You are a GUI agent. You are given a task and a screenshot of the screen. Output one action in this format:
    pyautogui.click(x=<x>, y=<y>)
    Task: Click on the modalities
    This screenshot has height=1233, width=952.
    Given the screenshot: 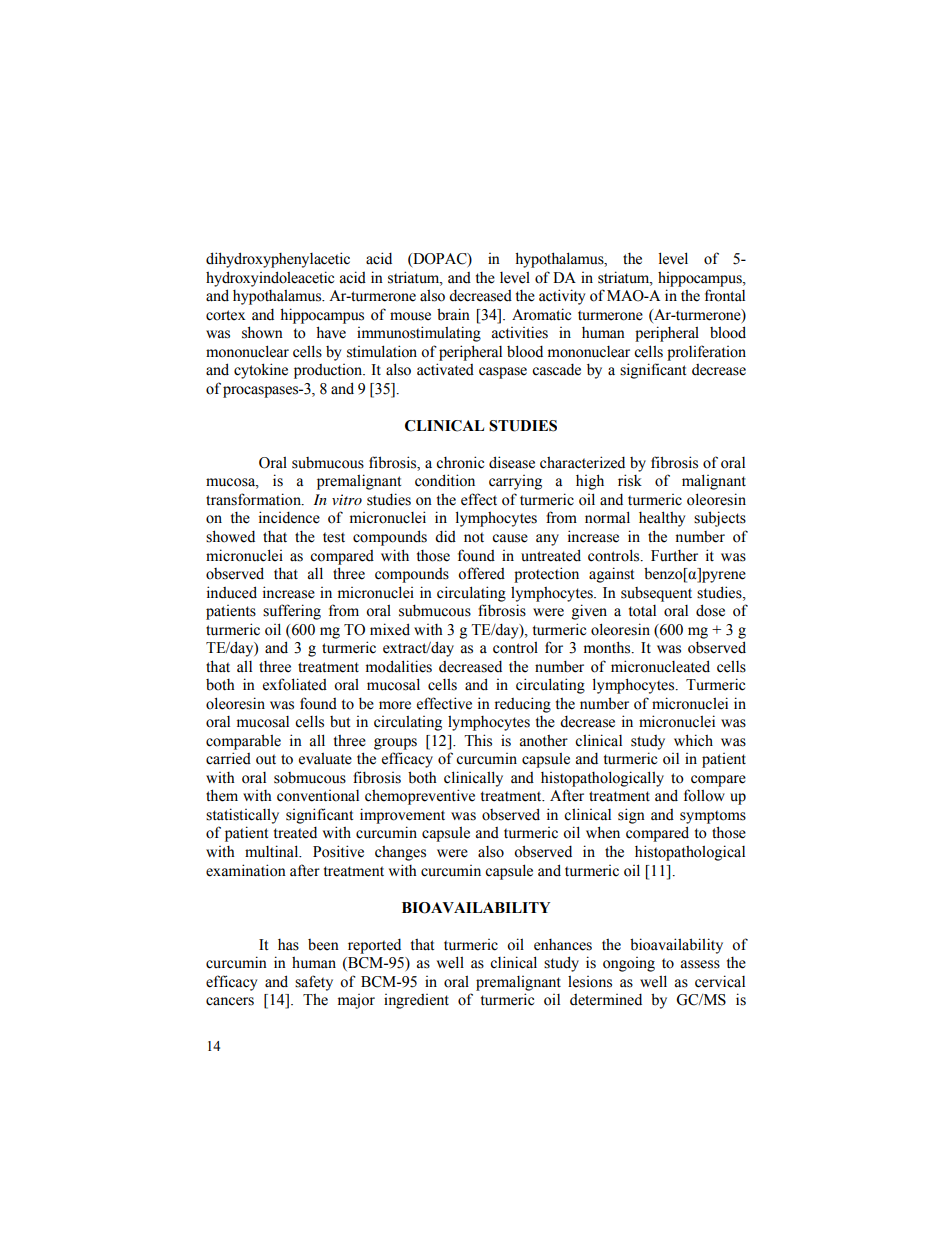 What is the action you would take?
    pyautogui.click(x=399, y=666)
